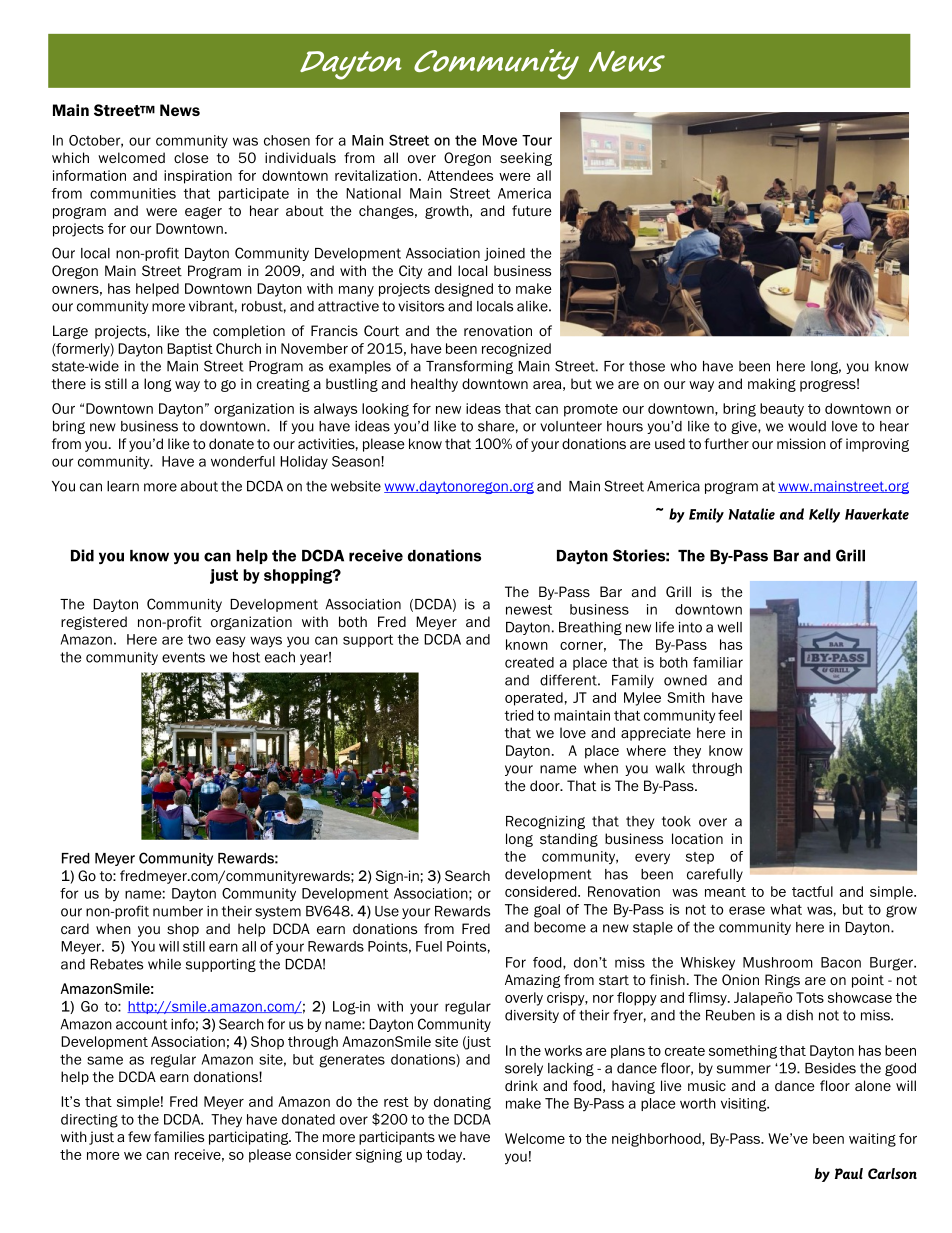 The image size is (952, 1233). I want to click on families, so click(179, 1136).
